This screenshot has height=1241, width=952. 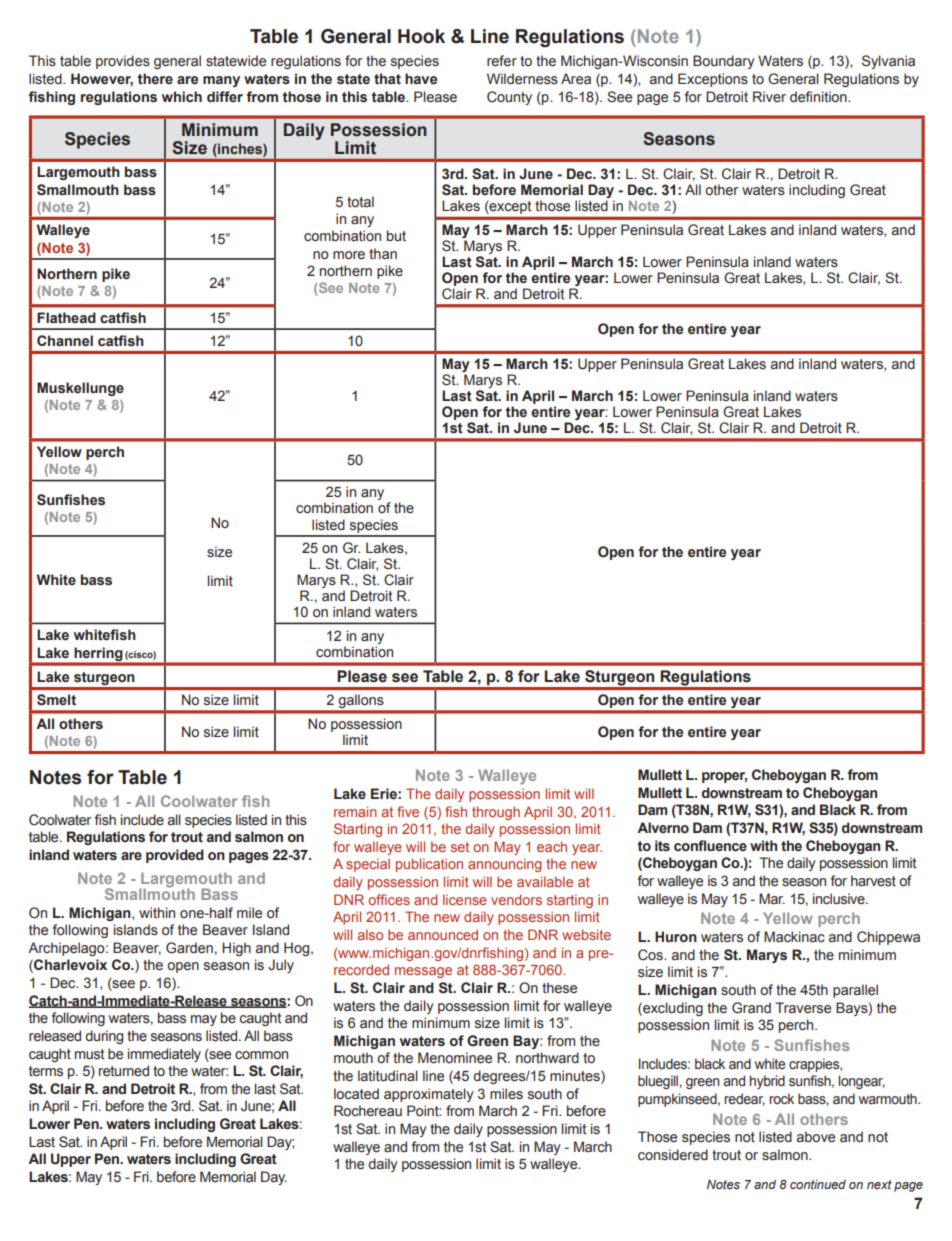 I want to click on there, so click(x=155, y=79).
